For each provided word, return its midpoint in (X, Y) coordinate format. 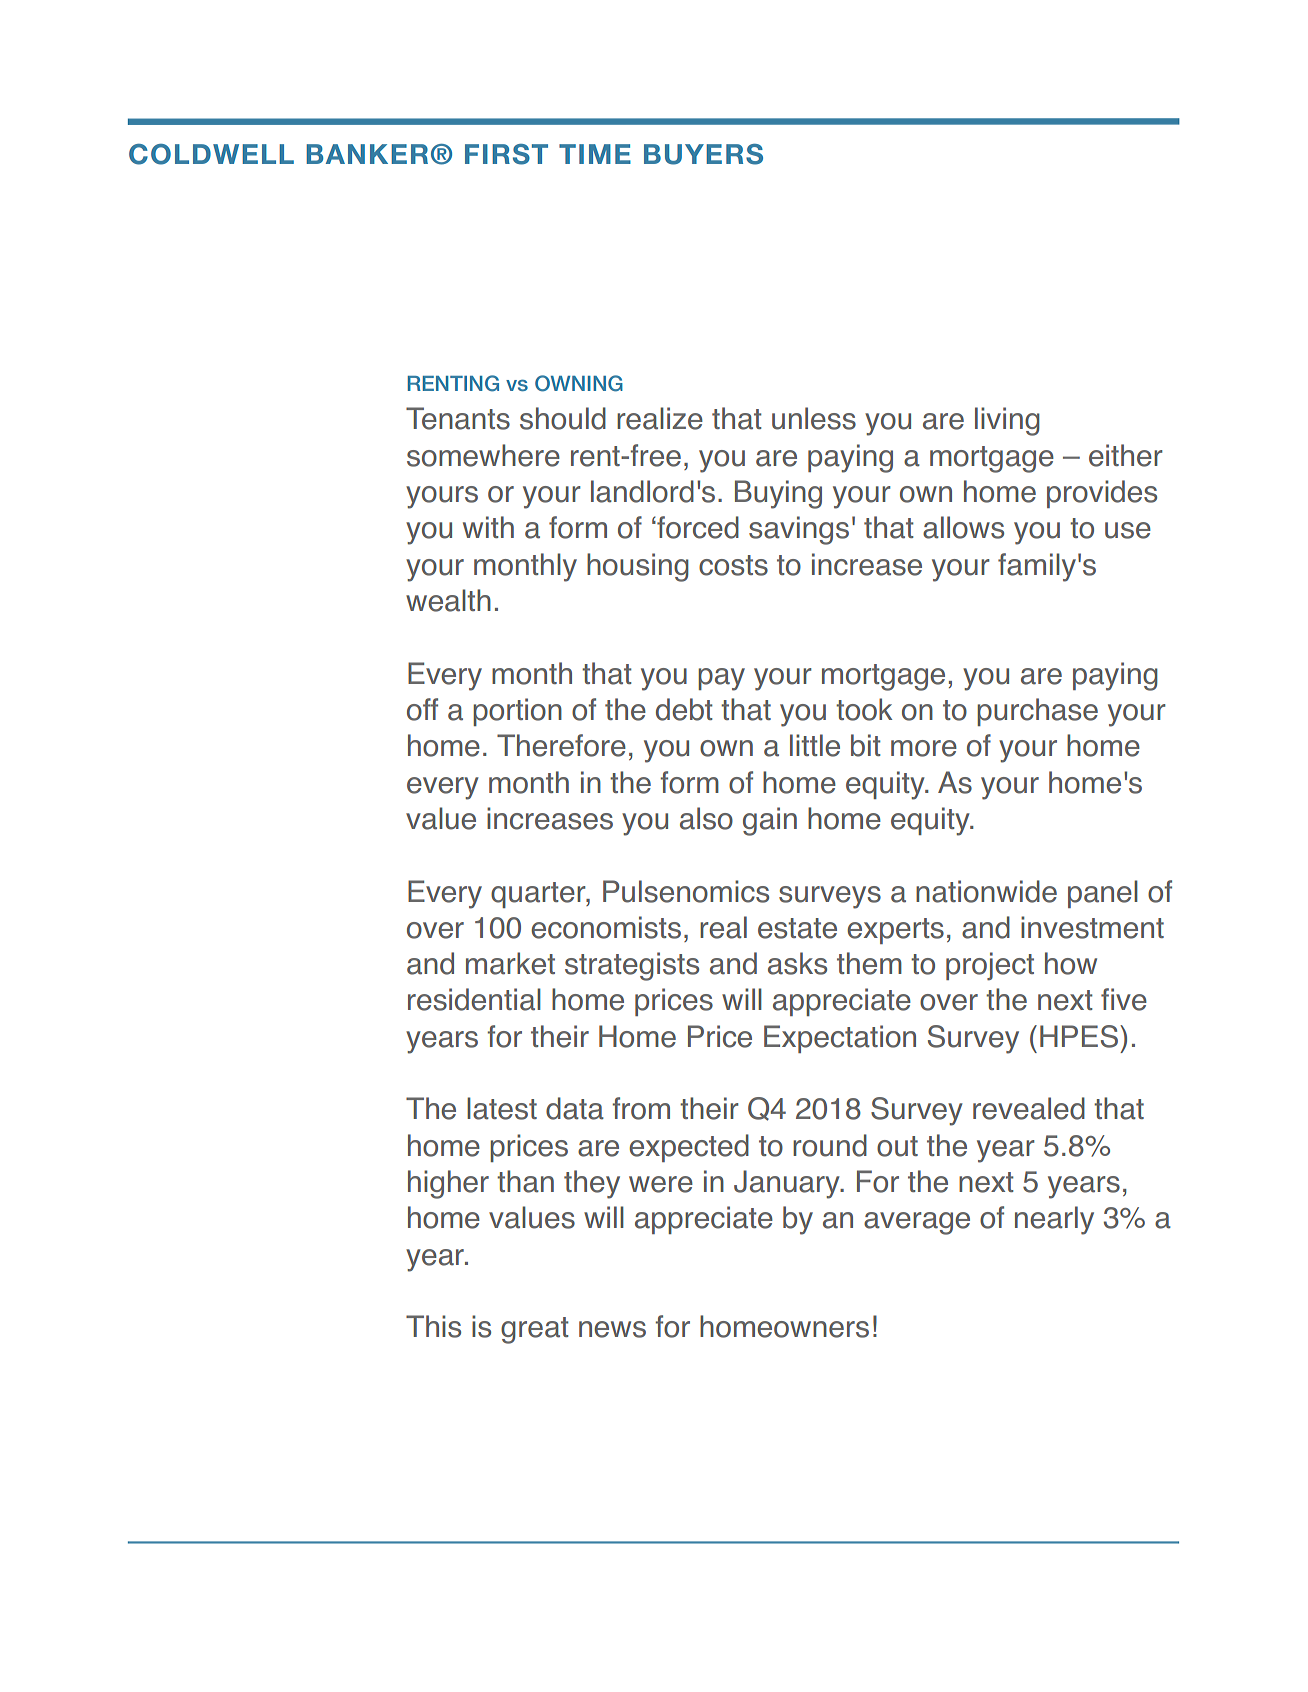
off (422, 709)
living (1007, 421)
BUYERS (703, 154)
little (815, 745)
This (433, 1326)
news (612, 1329)
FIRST (506, 154)
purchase (1037, 712)
